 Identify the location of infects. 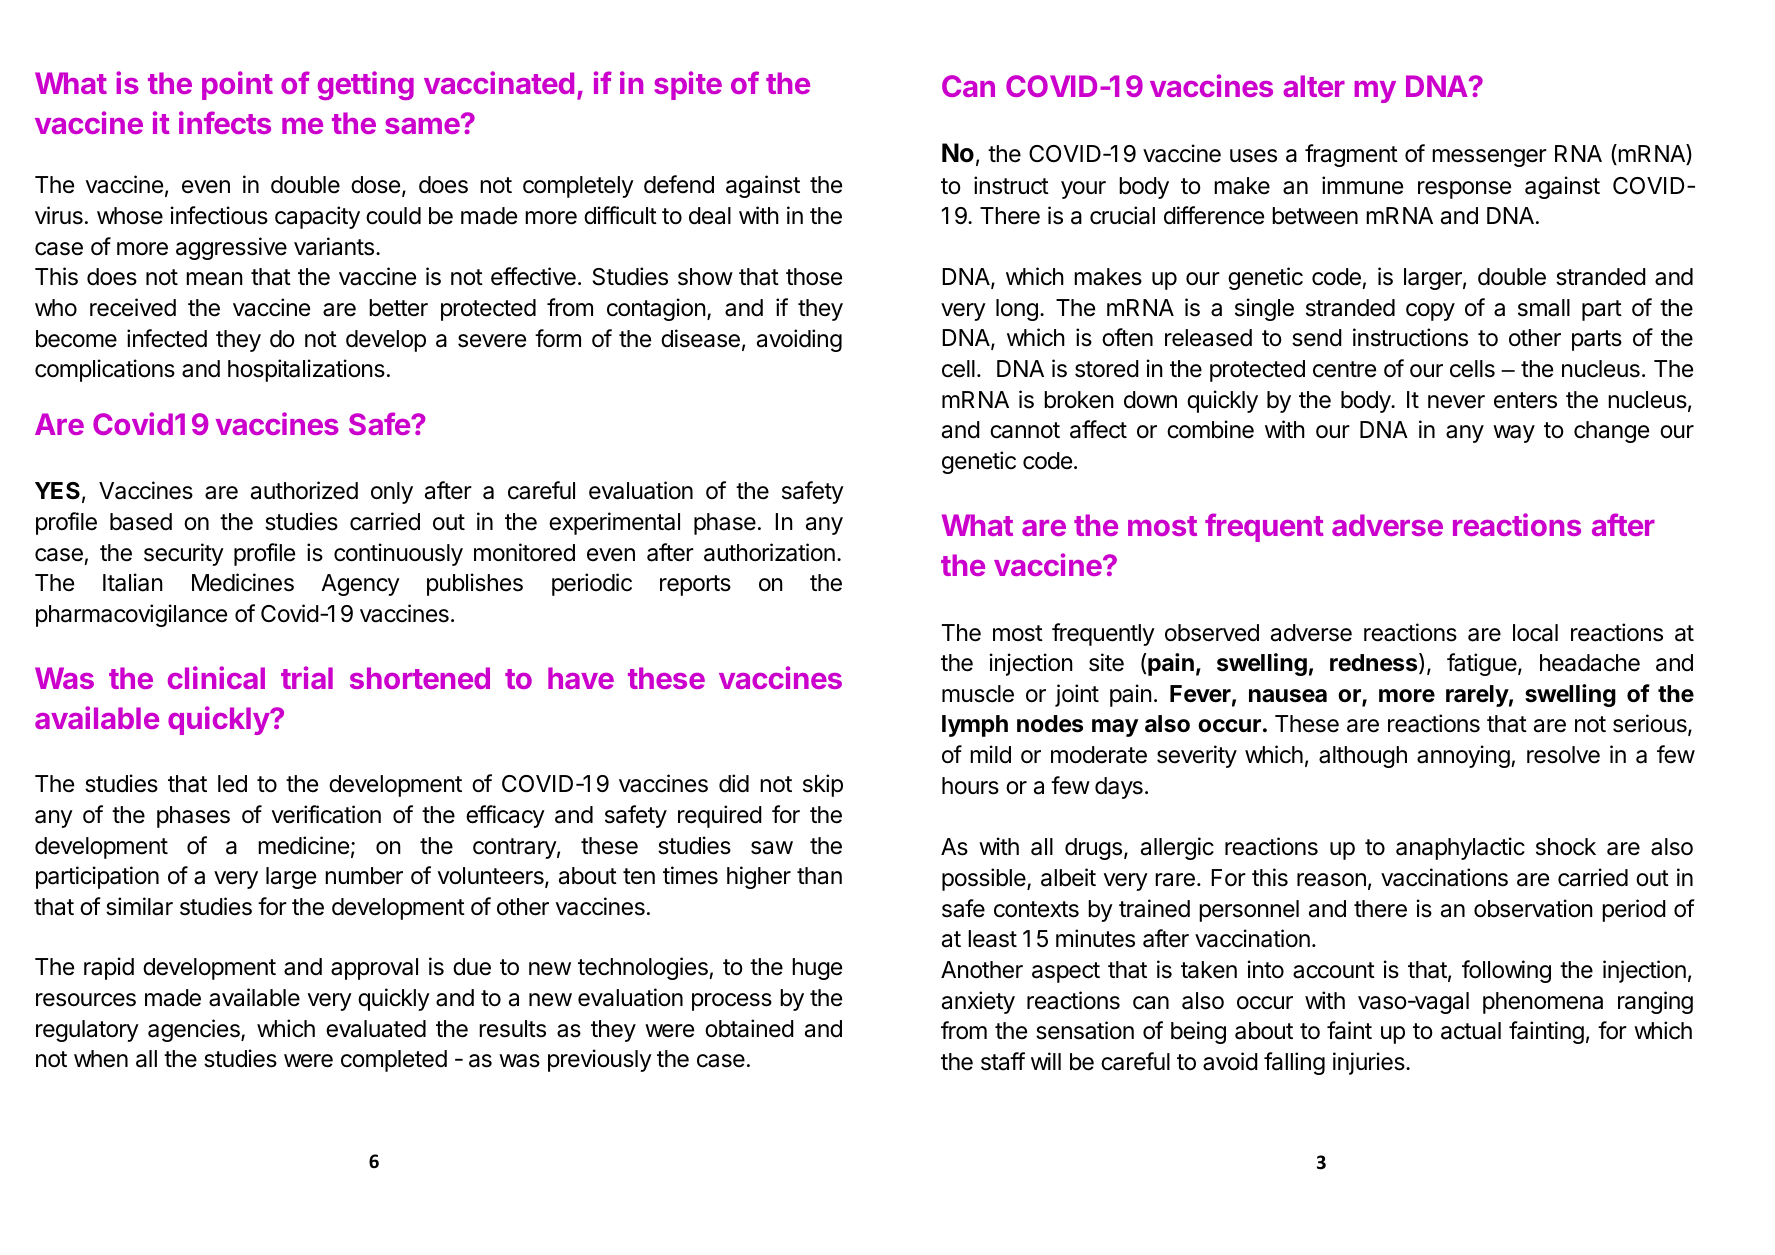
(225, 122).
